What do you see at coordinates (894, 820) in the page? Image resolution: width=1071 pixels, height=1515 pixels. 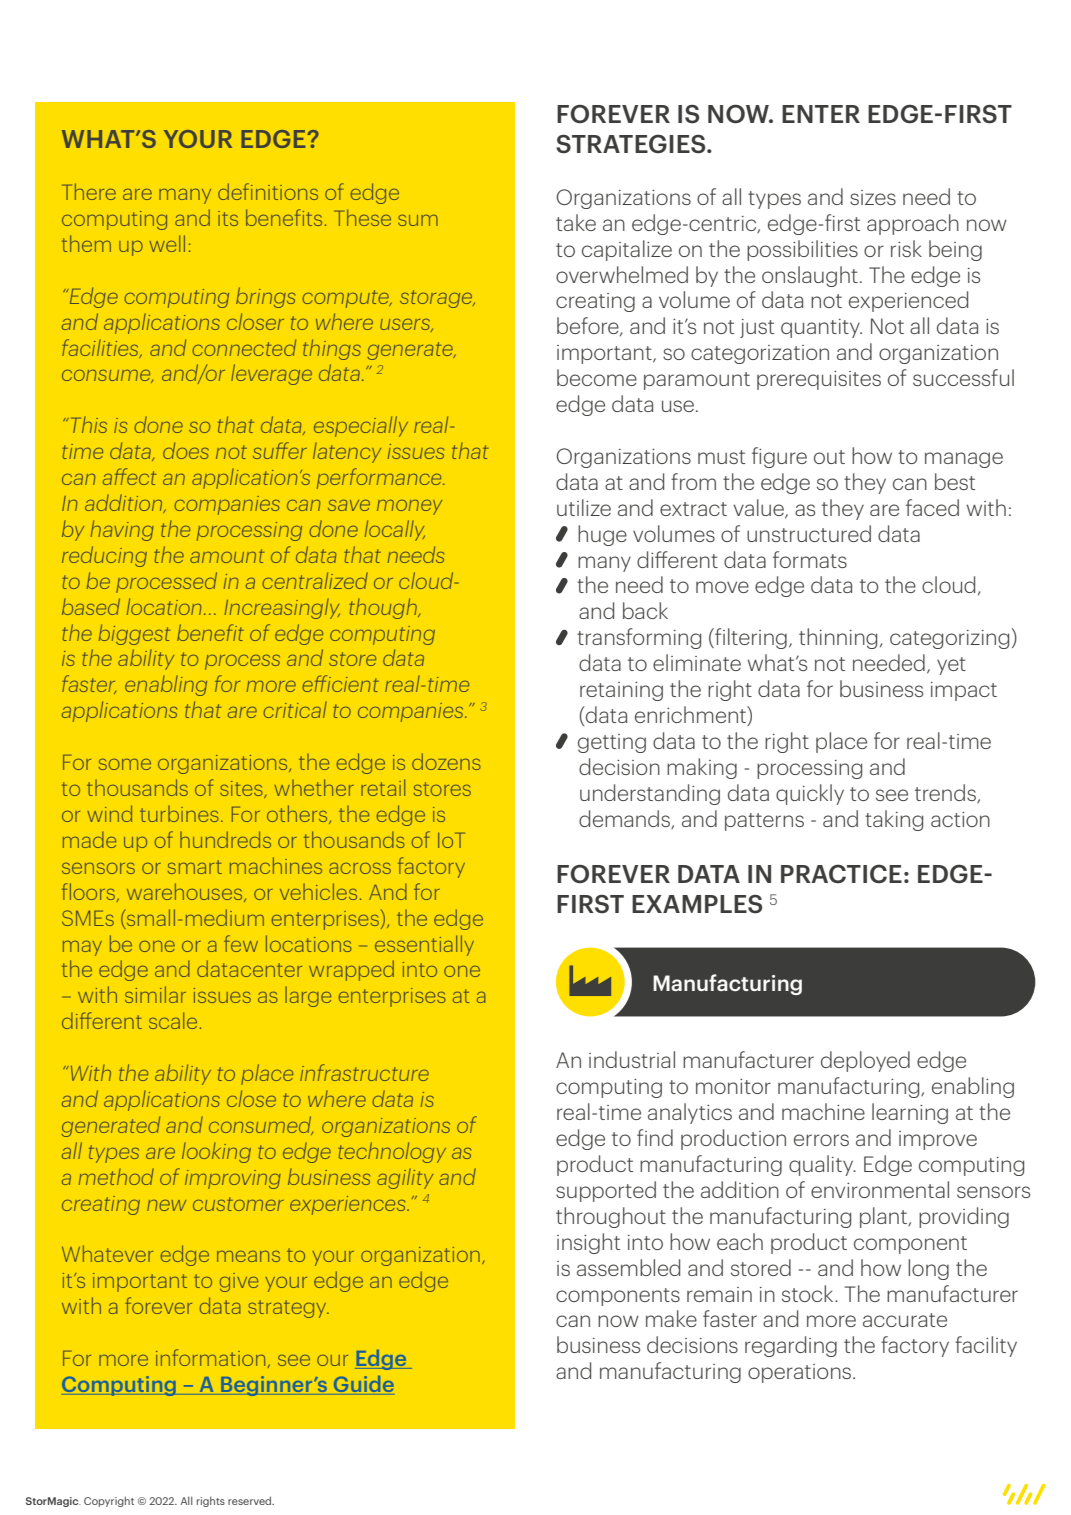 I see `taking` at bounding box center [894, 820].
